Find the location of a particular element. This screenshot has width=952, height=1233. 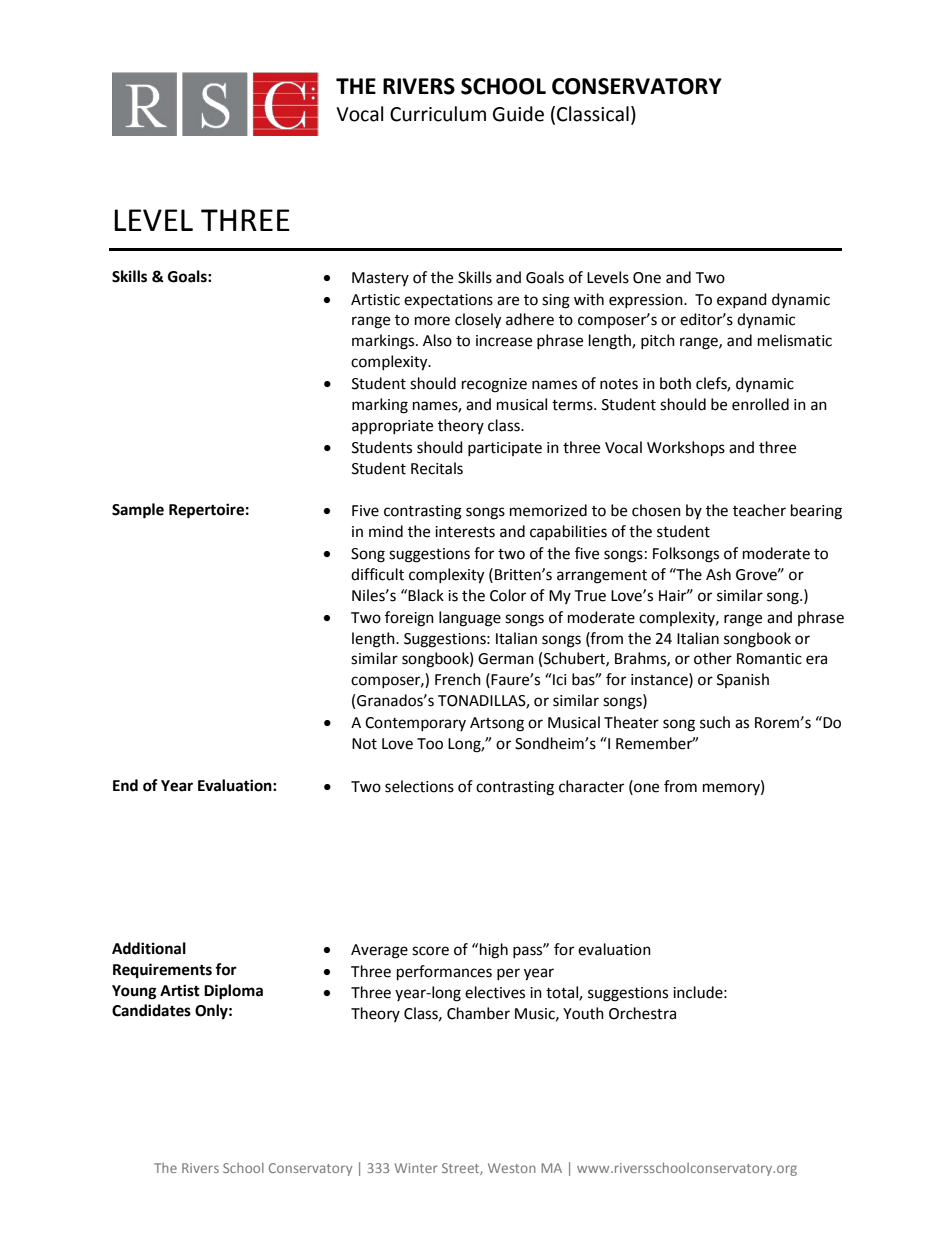

Guide is located at coordinates (518, 114).
